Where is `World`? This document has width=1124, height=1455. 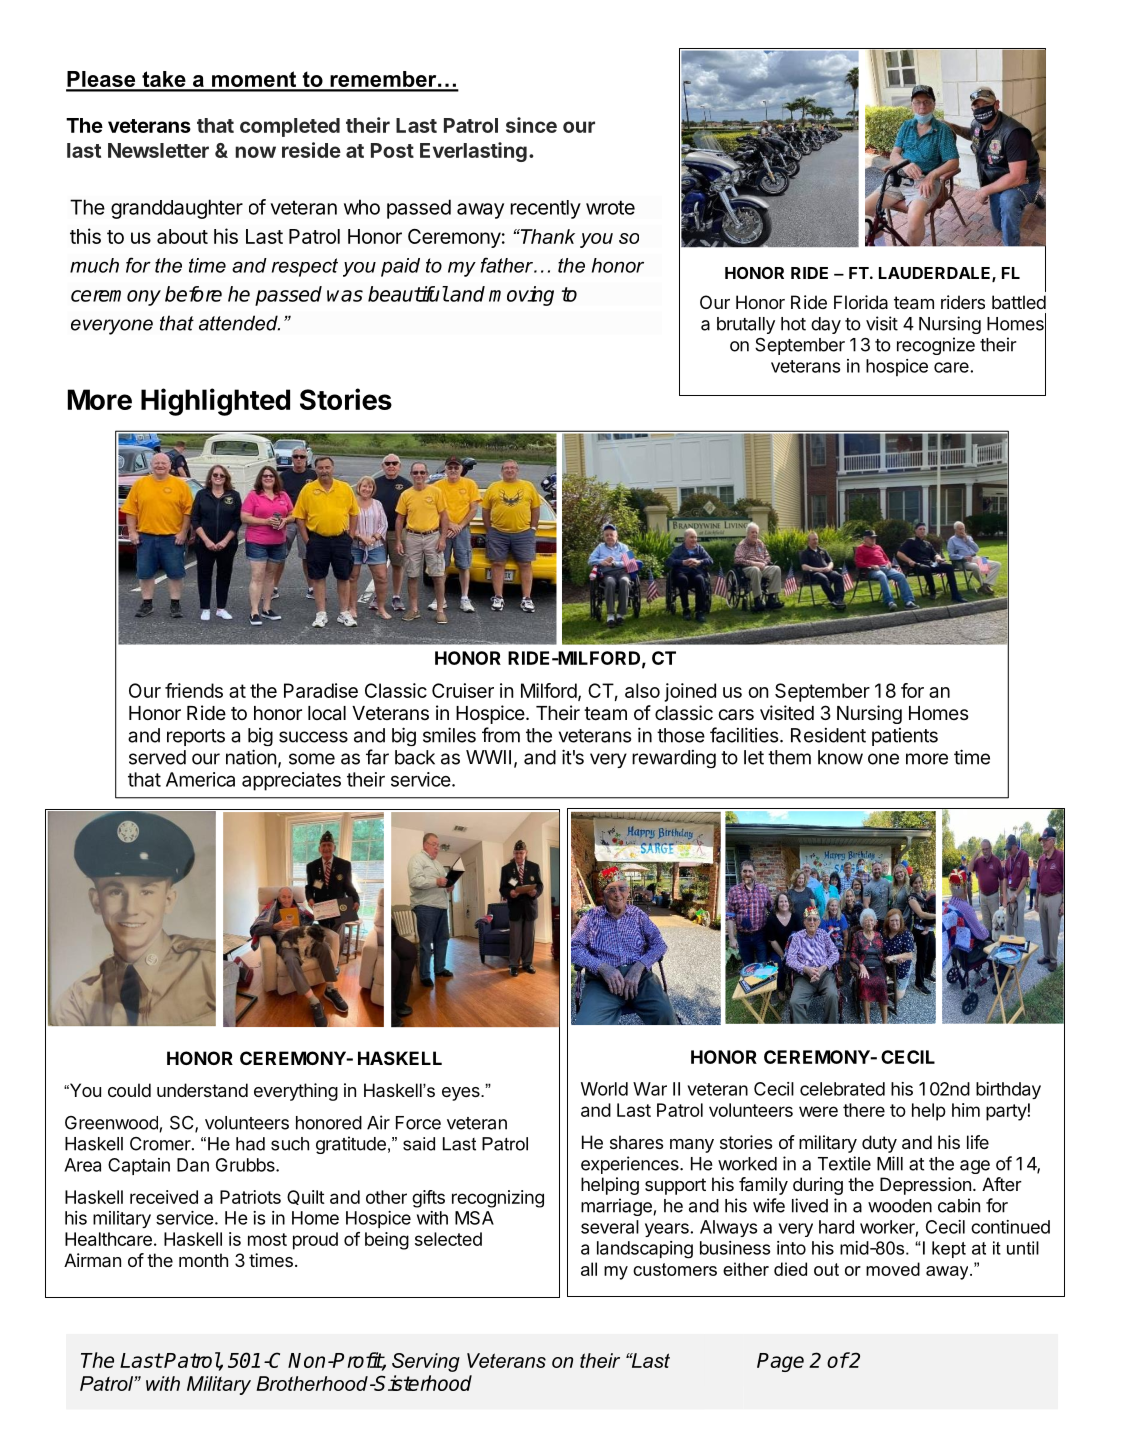 World is located at coordinates (604, 1089).
